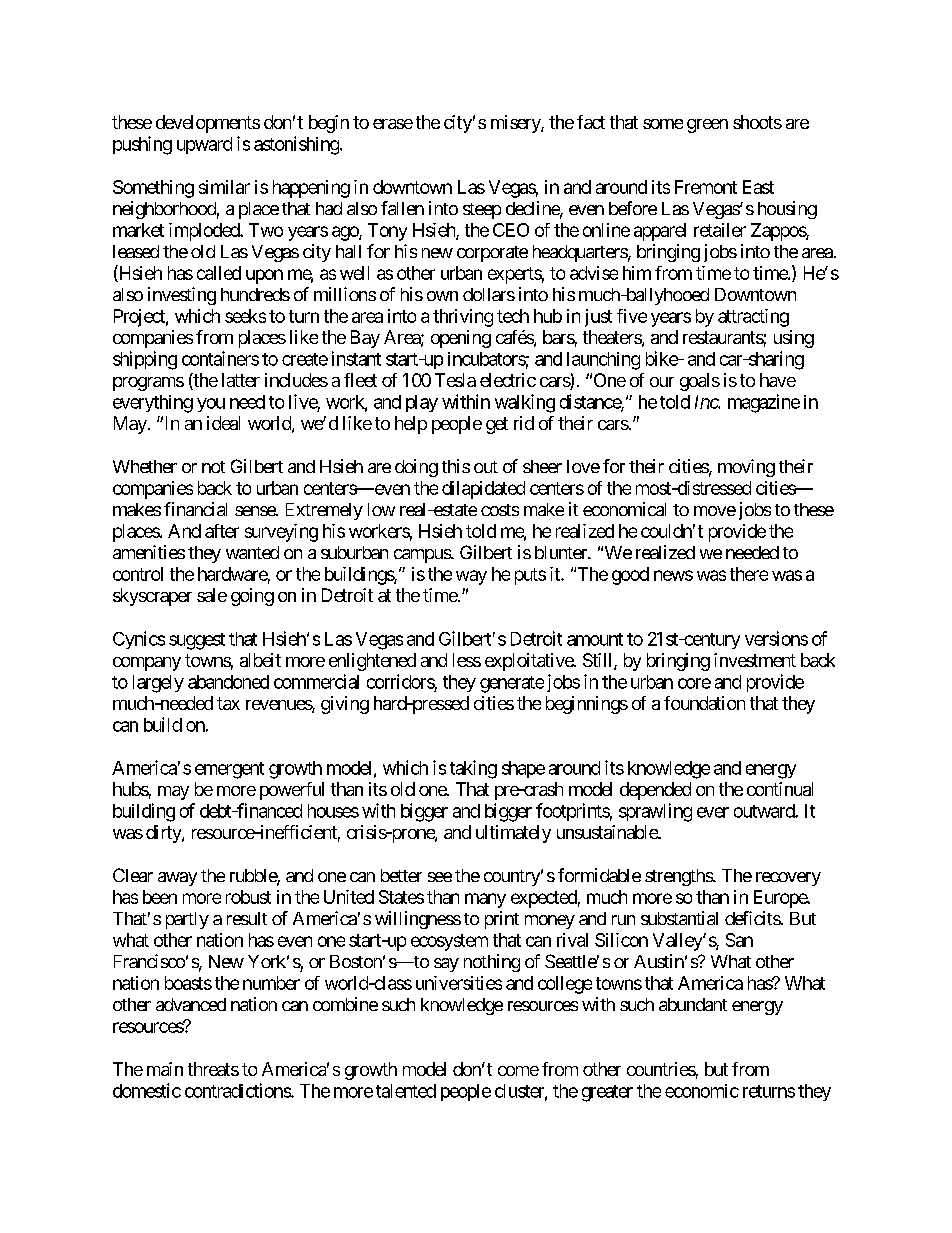 The width and height of the screenshot is (952, 1233). Describe the element at coordinates (516, 124) in the screenshot. I see `misery` at that location.
